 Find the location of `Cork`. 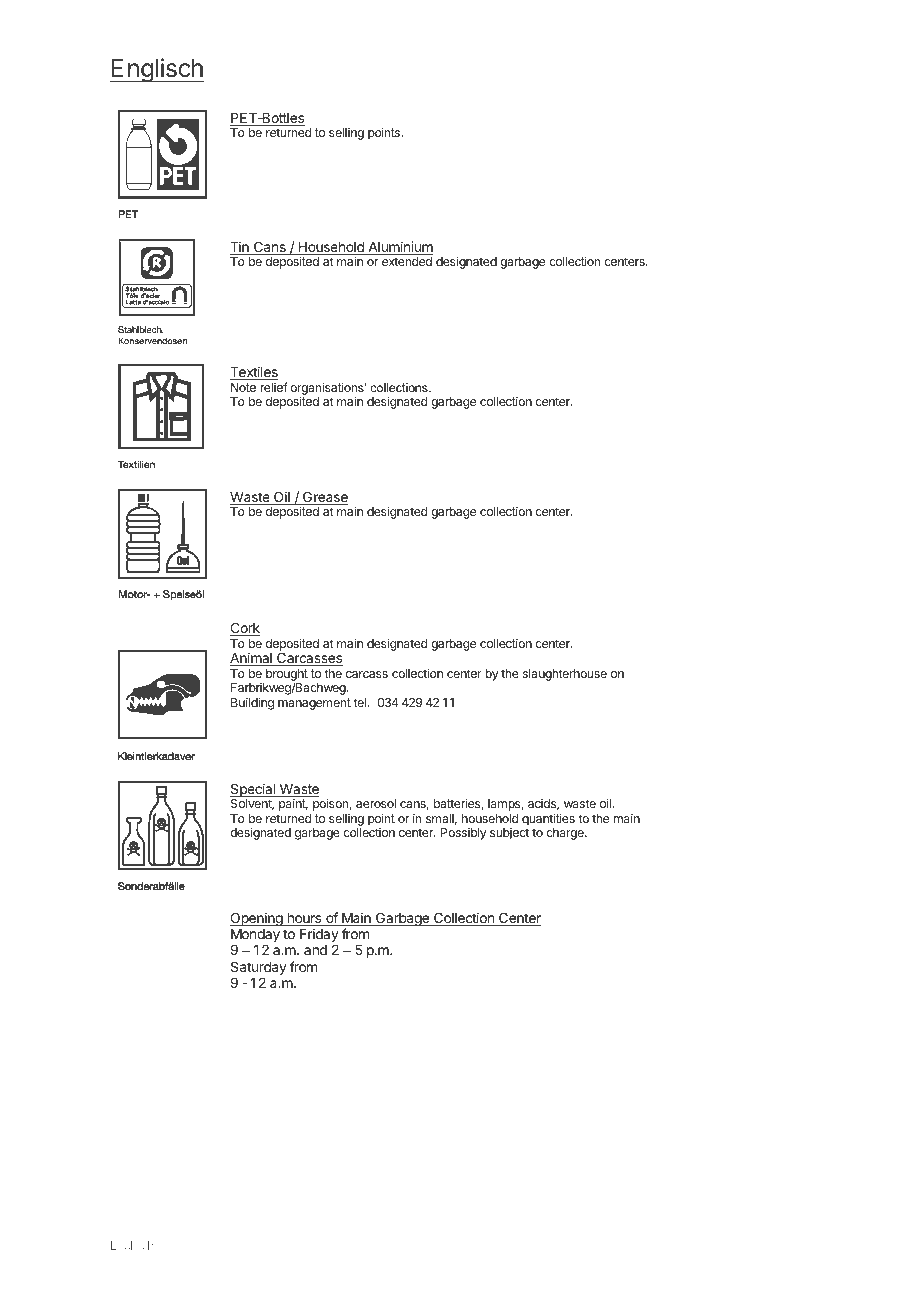

Cork is located at coordinates (245, 629).
